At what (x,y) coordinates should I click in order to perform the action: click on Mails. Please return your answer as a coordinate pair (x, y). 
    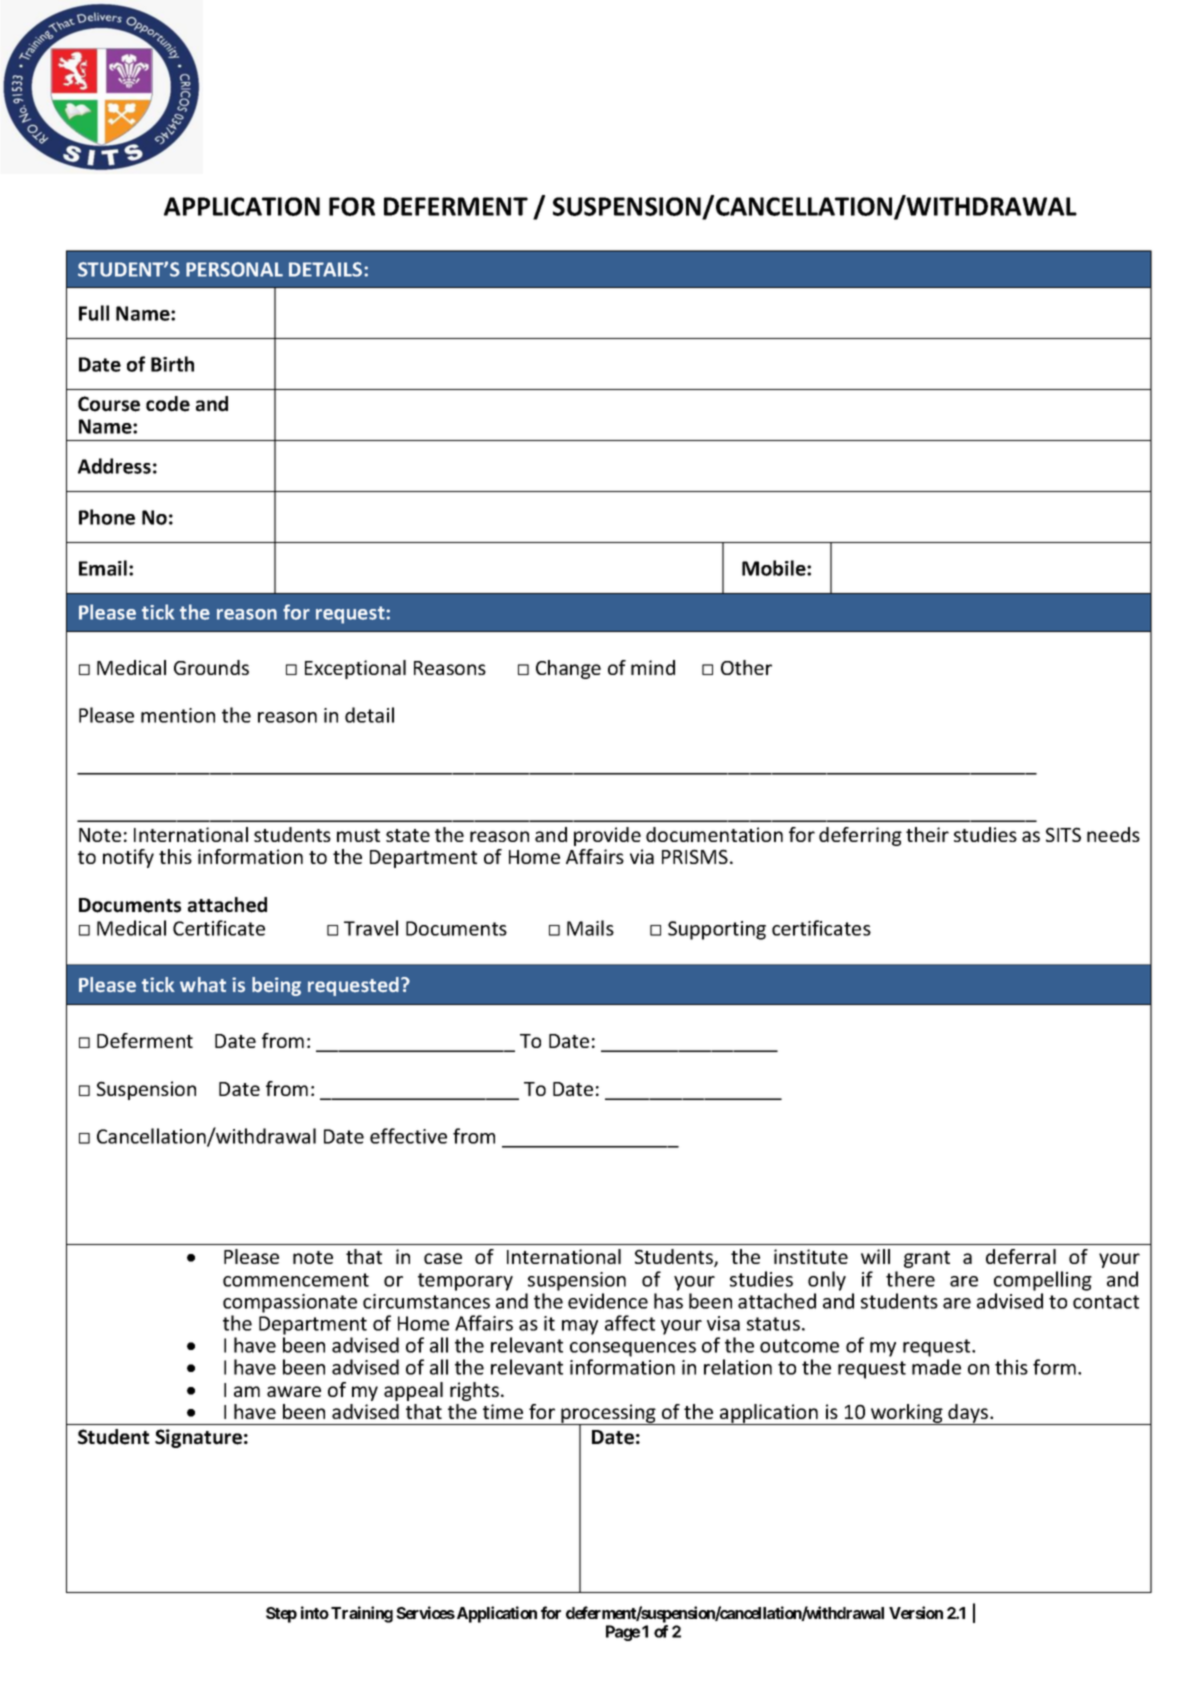
    Looking at the image, I should click on (590, 928).
